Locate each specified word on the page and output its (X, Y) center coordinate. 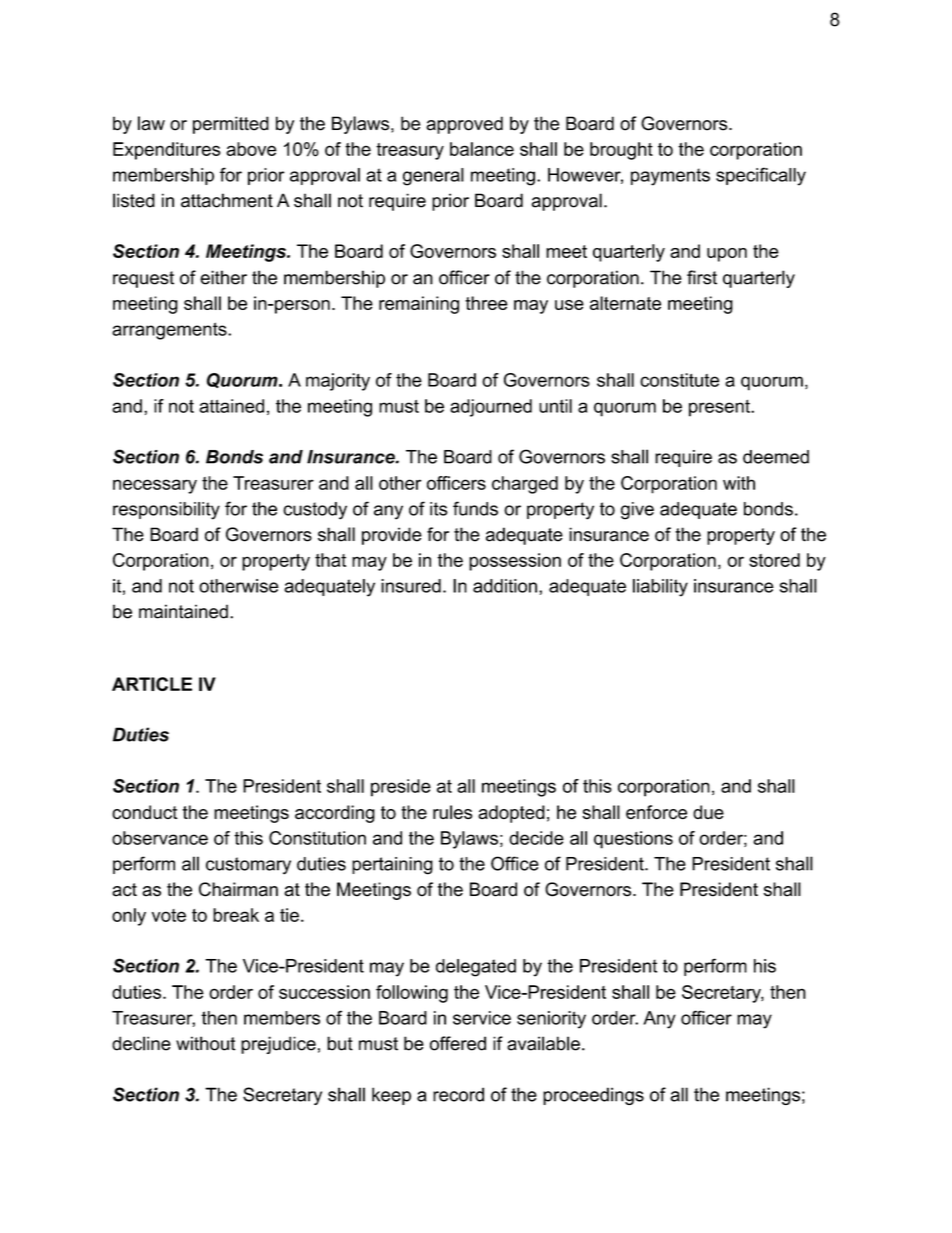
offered (458, 1043)
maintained (183, 611)
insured (411, 586)
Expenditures (167, 151)
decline (141, 1043)
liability (660, 588)
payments (670, 177)
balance (482, 149)
